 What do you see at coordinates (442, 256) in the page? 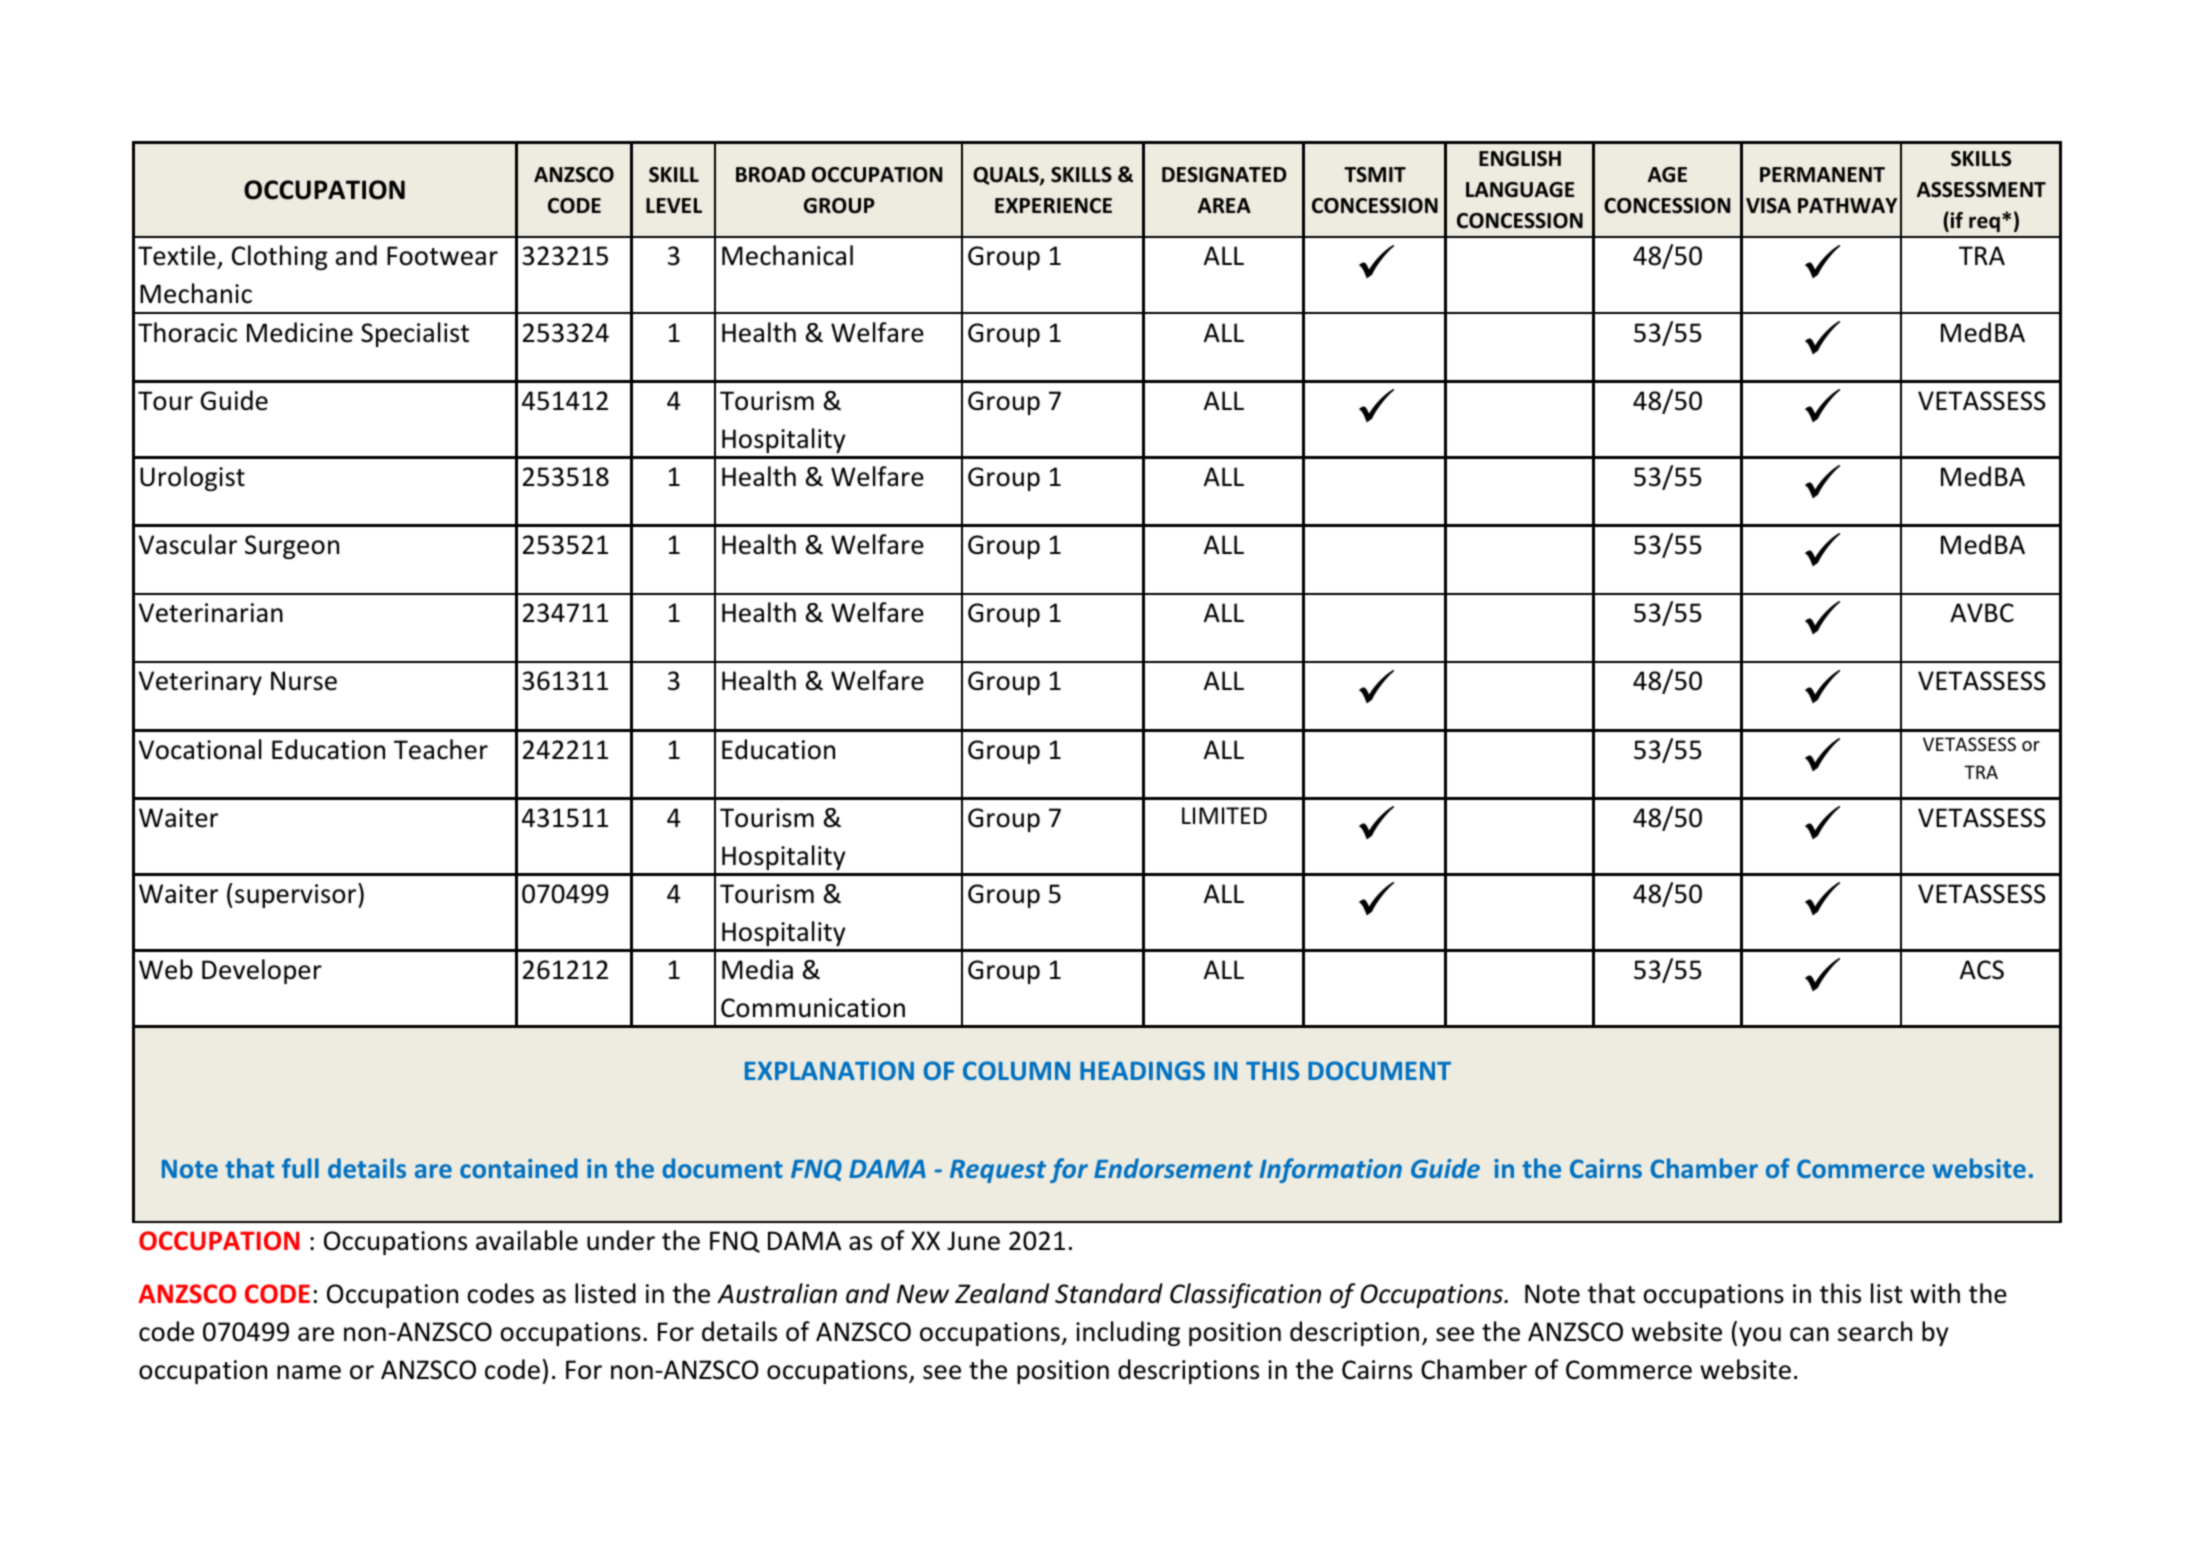
I see `Footwear` at bounding box center [442, 256].
